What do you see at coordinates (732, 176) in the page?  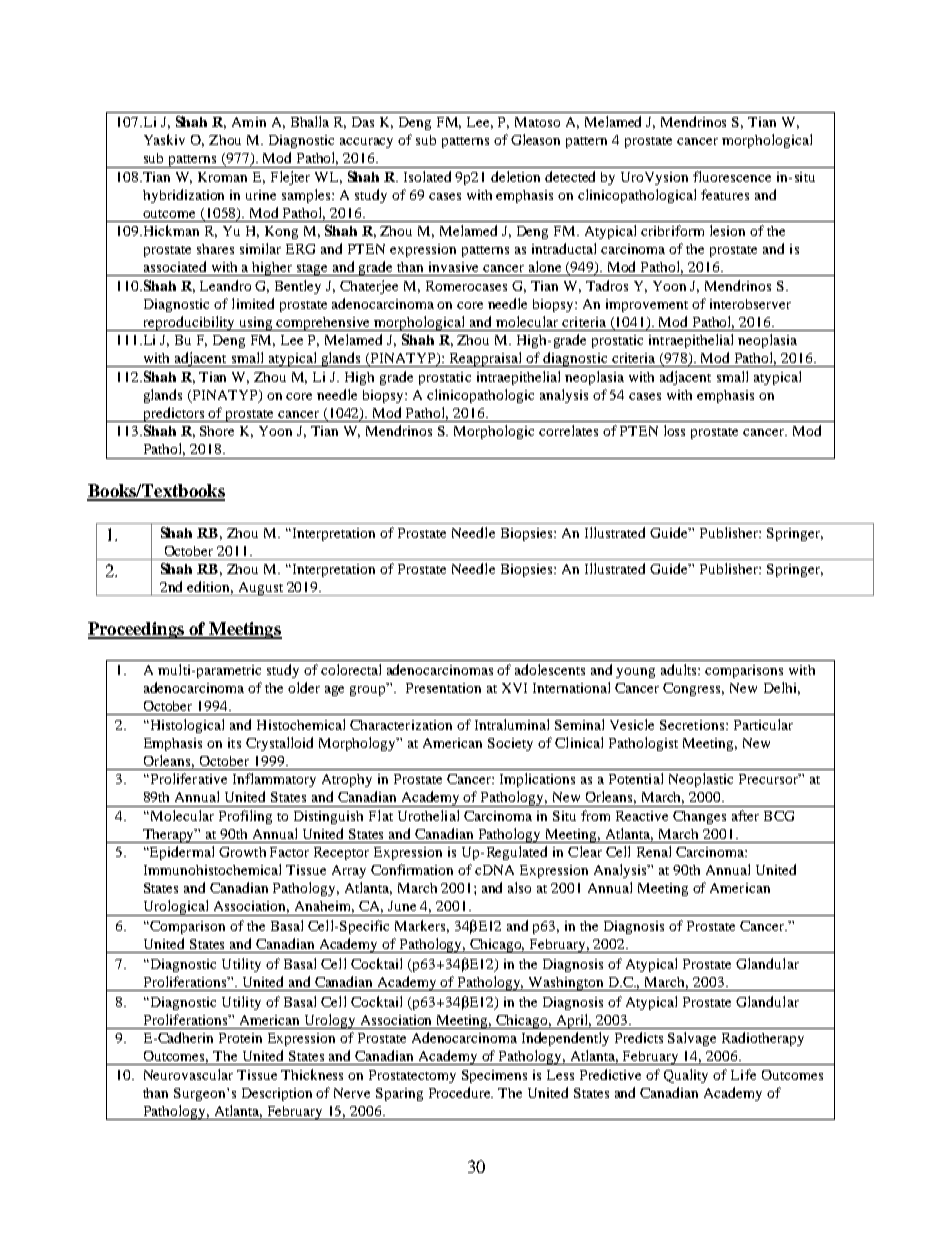 I see `fluorescence` at bounding box center [732, 176].
